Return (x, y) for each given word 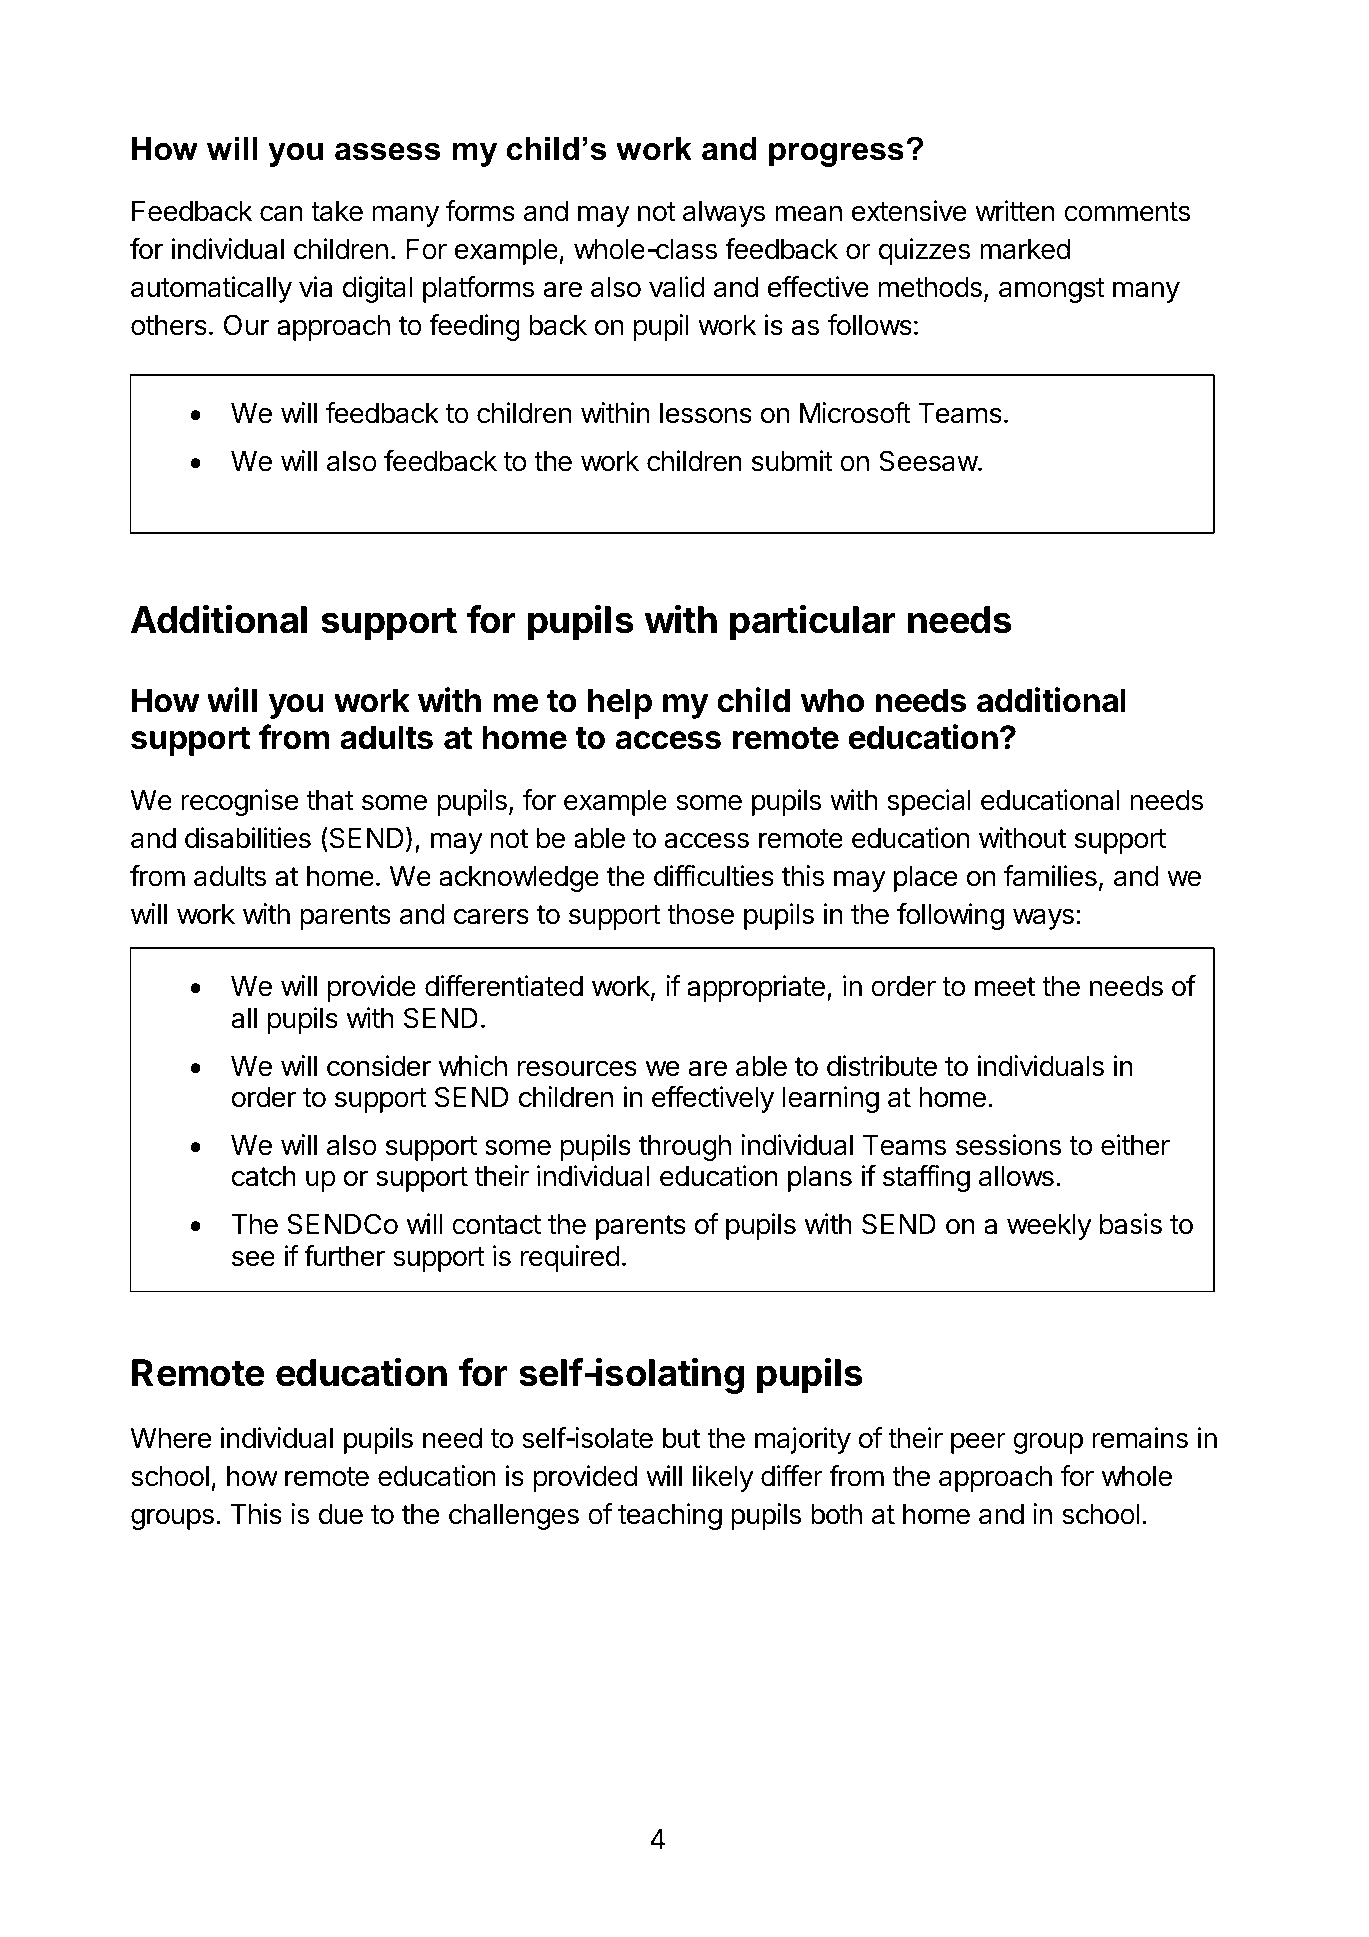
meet (1005, 987)
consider (379, 1066)
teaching (670, 1516)
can (281, 213)
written (1015, 211)
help (620, 703)
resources (577, 1068)
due (341, 1514)
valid (677, 287)
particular (813, 623)
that (330, 800)
